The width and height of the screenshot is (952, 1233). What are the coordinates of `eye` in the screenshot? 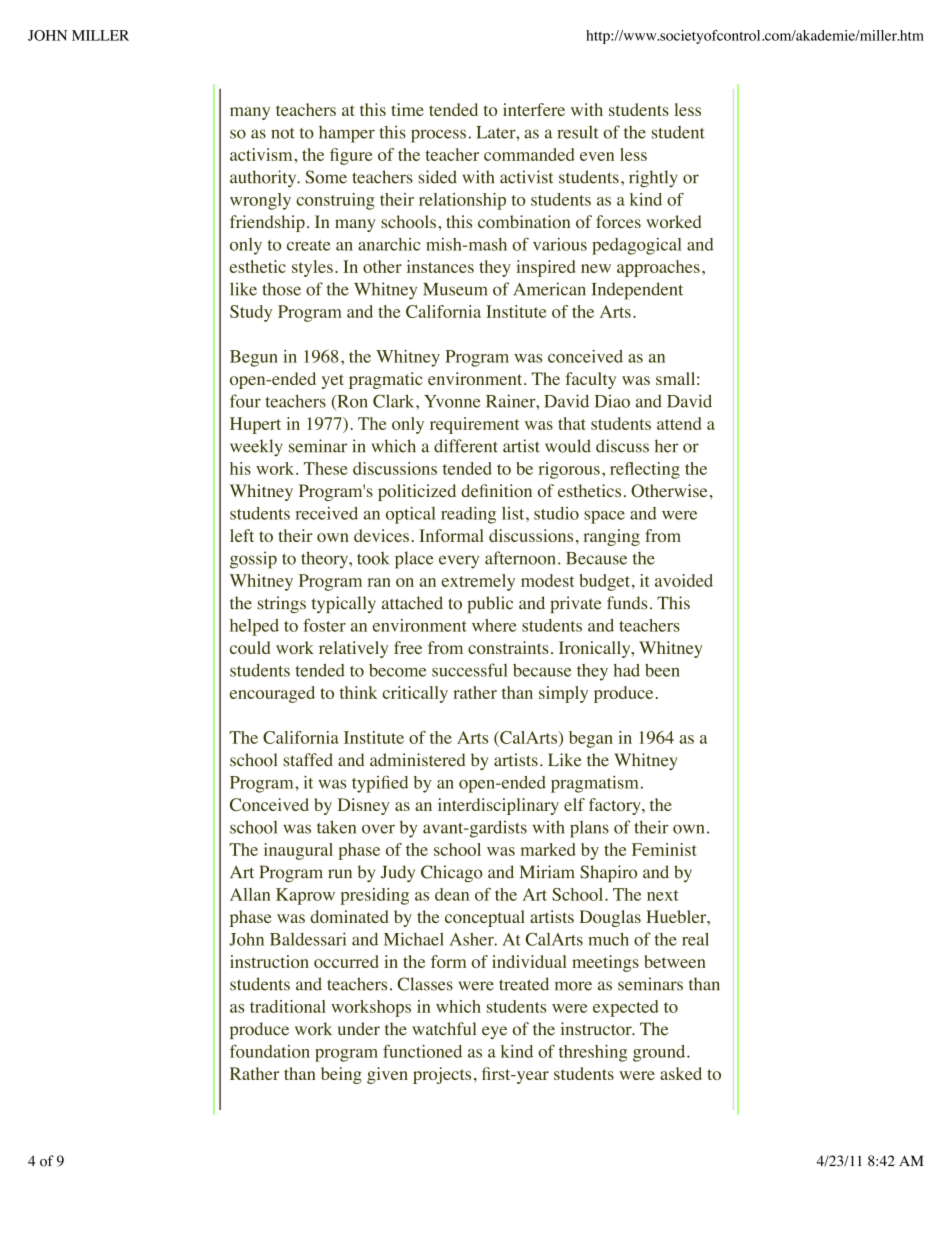 It's located at (494, 1032).
